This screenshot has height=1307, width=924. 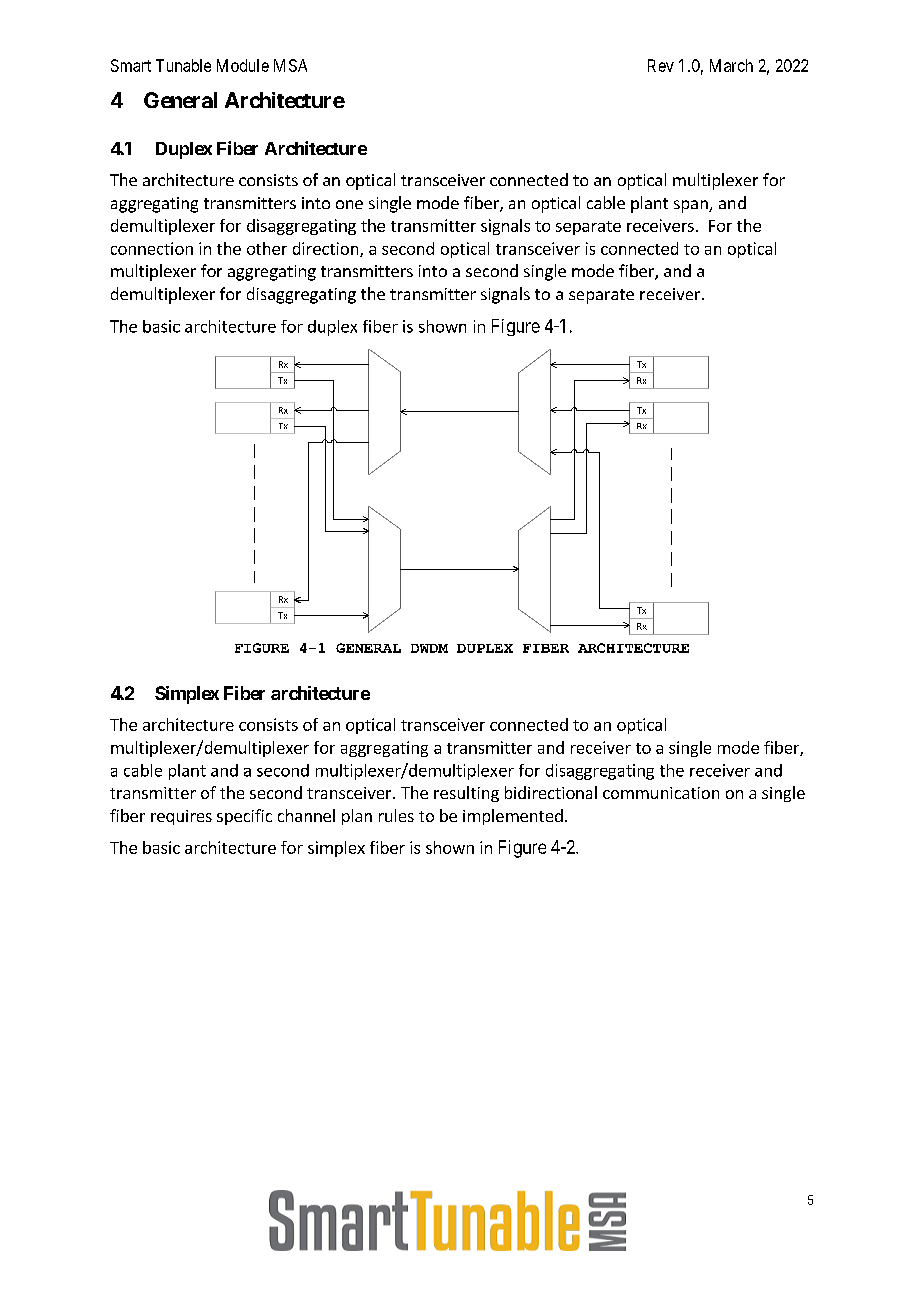 What do you see at coordinates (290, 65) in the screenshot?
I see `MSA` at bounding box center [290, 65].
